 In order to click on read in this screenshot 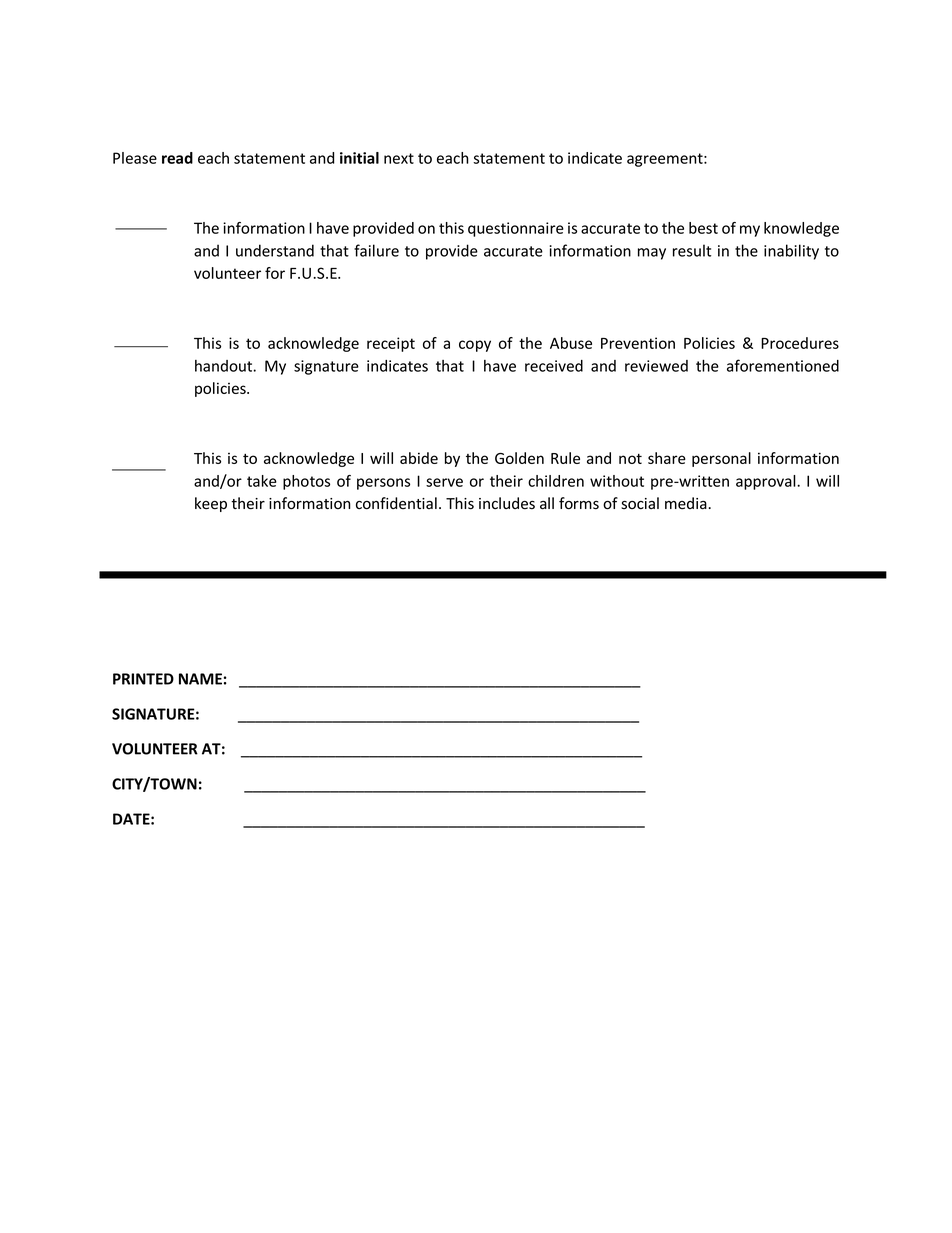, I will do `click(177, 158)`.
